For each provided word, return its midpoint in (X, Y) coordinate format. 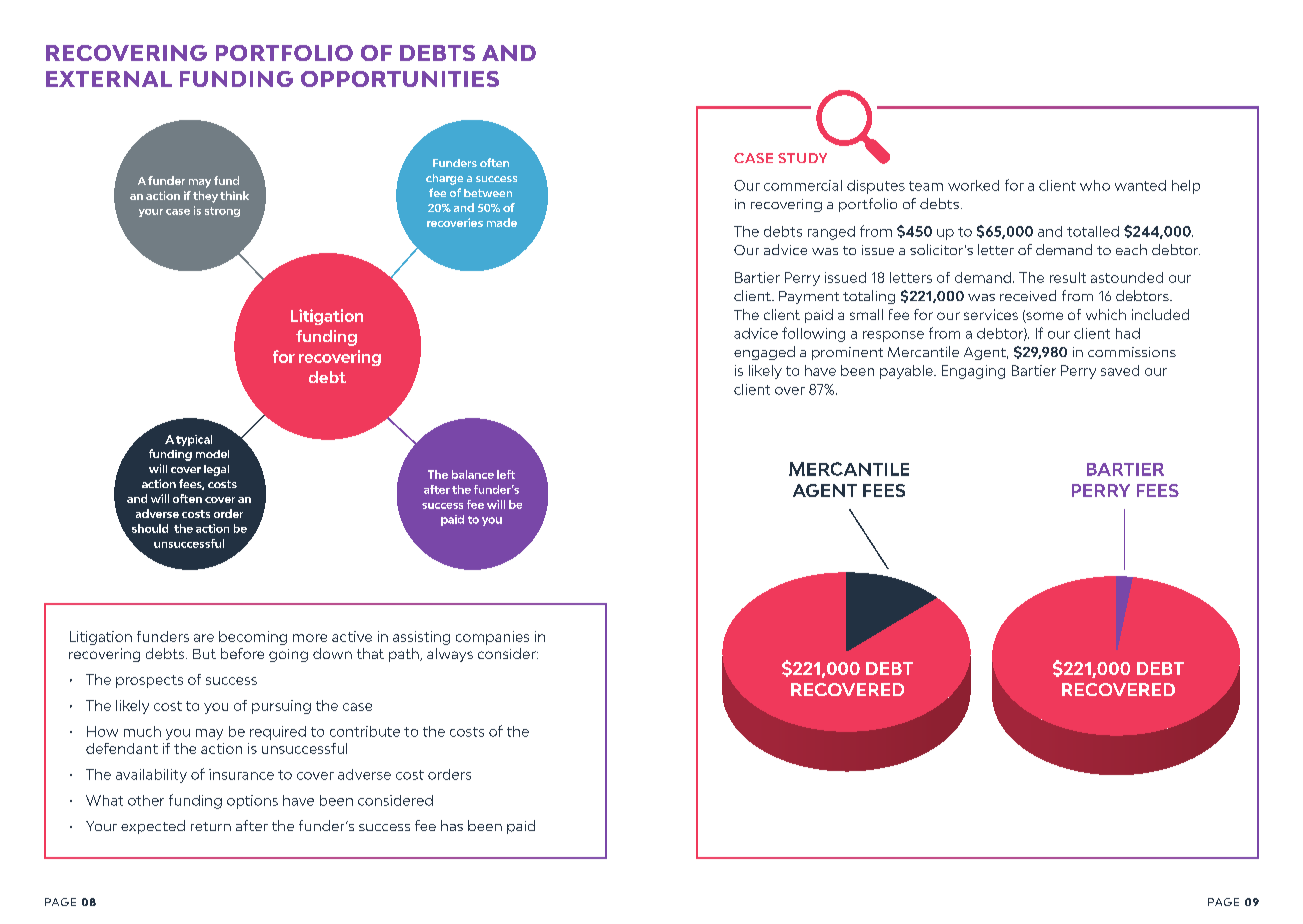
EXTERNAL (109, 79)
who (1095, 185)
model (212, 454)
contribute (365, 731)
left (506, 474)
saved (1120, 370)
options (252, 802)
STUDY (802, 158)
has (452, 825)
